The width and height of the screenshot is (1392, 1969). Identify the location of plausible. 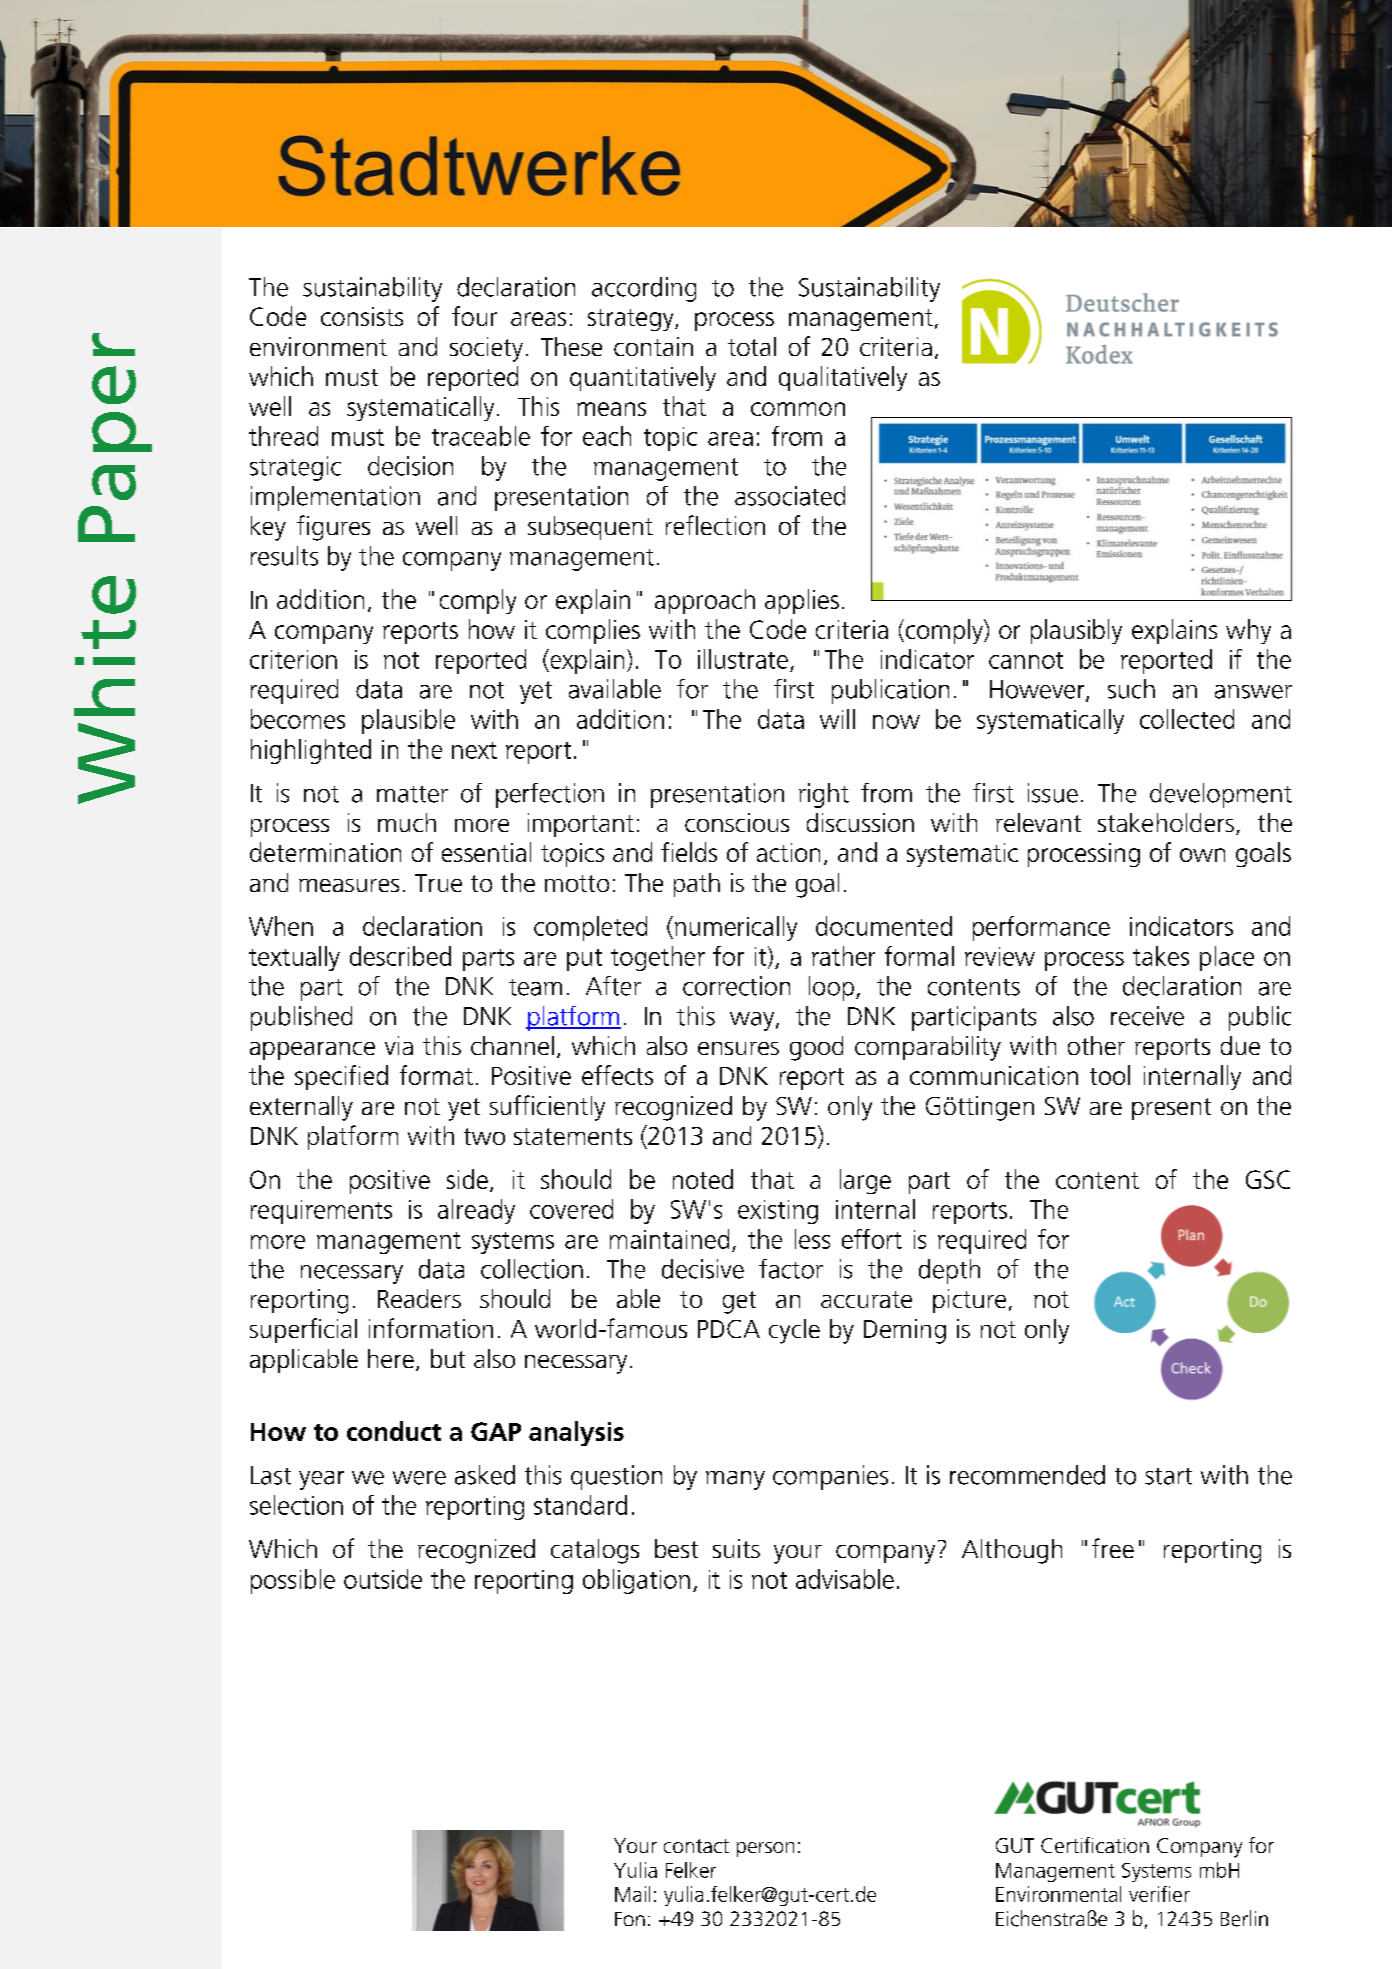
(408, 721).
